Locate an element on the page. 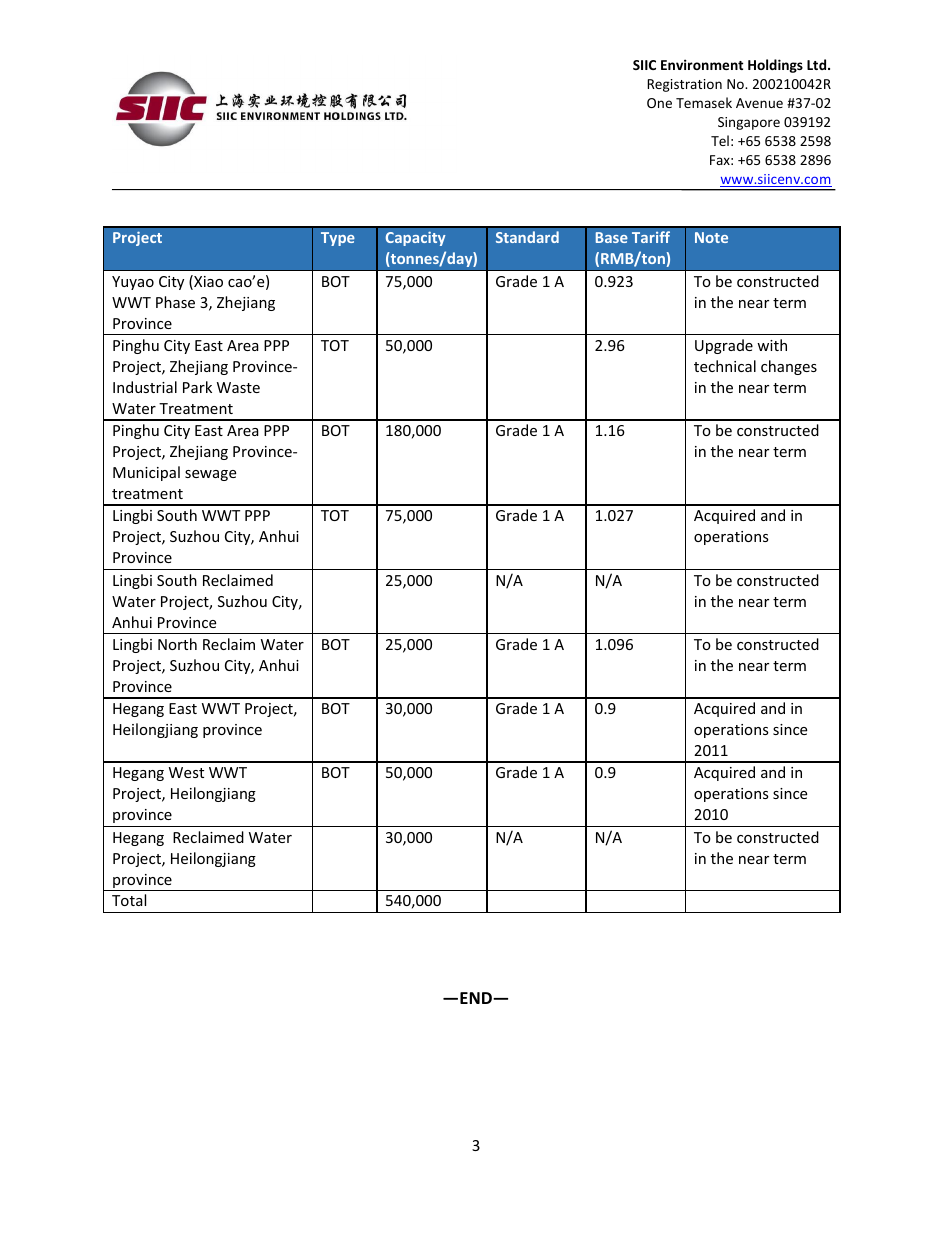  Avenue is located at coordinates (759, 103).
